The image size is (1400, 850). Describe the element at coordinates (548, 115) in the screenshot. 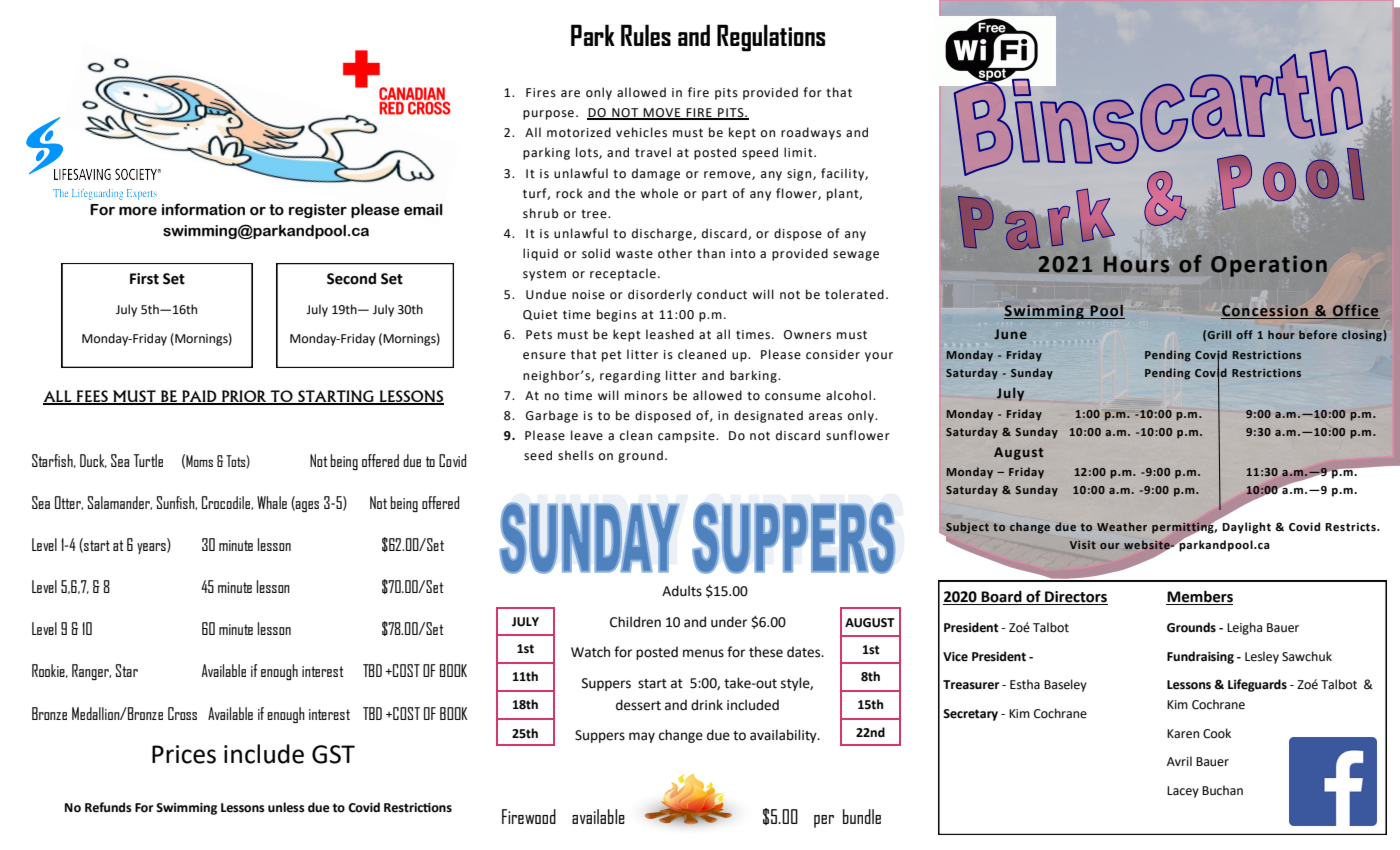

I see `purpose` at that location.
